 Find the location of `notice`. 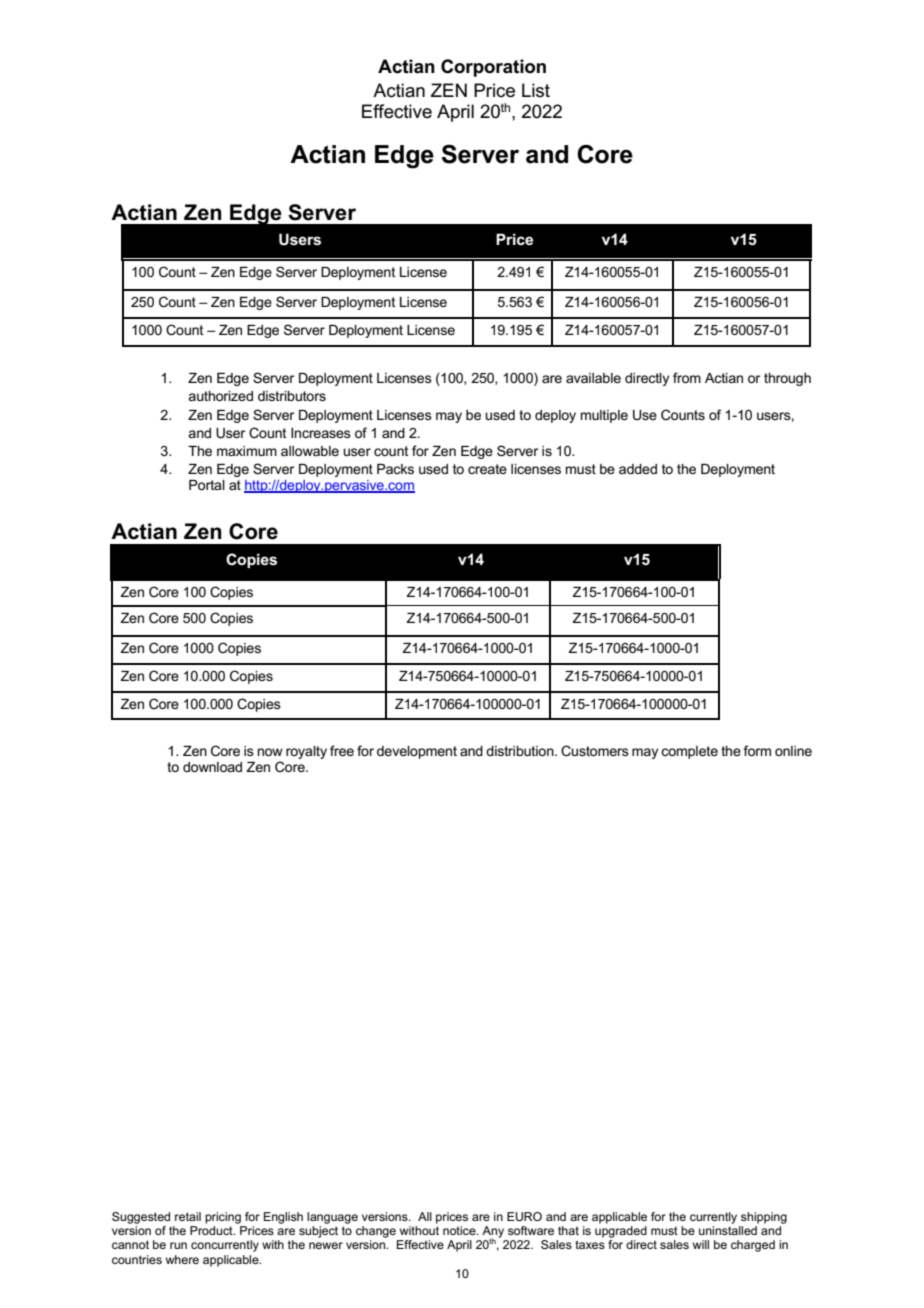

notice is located at coordinates (460, 1230).
